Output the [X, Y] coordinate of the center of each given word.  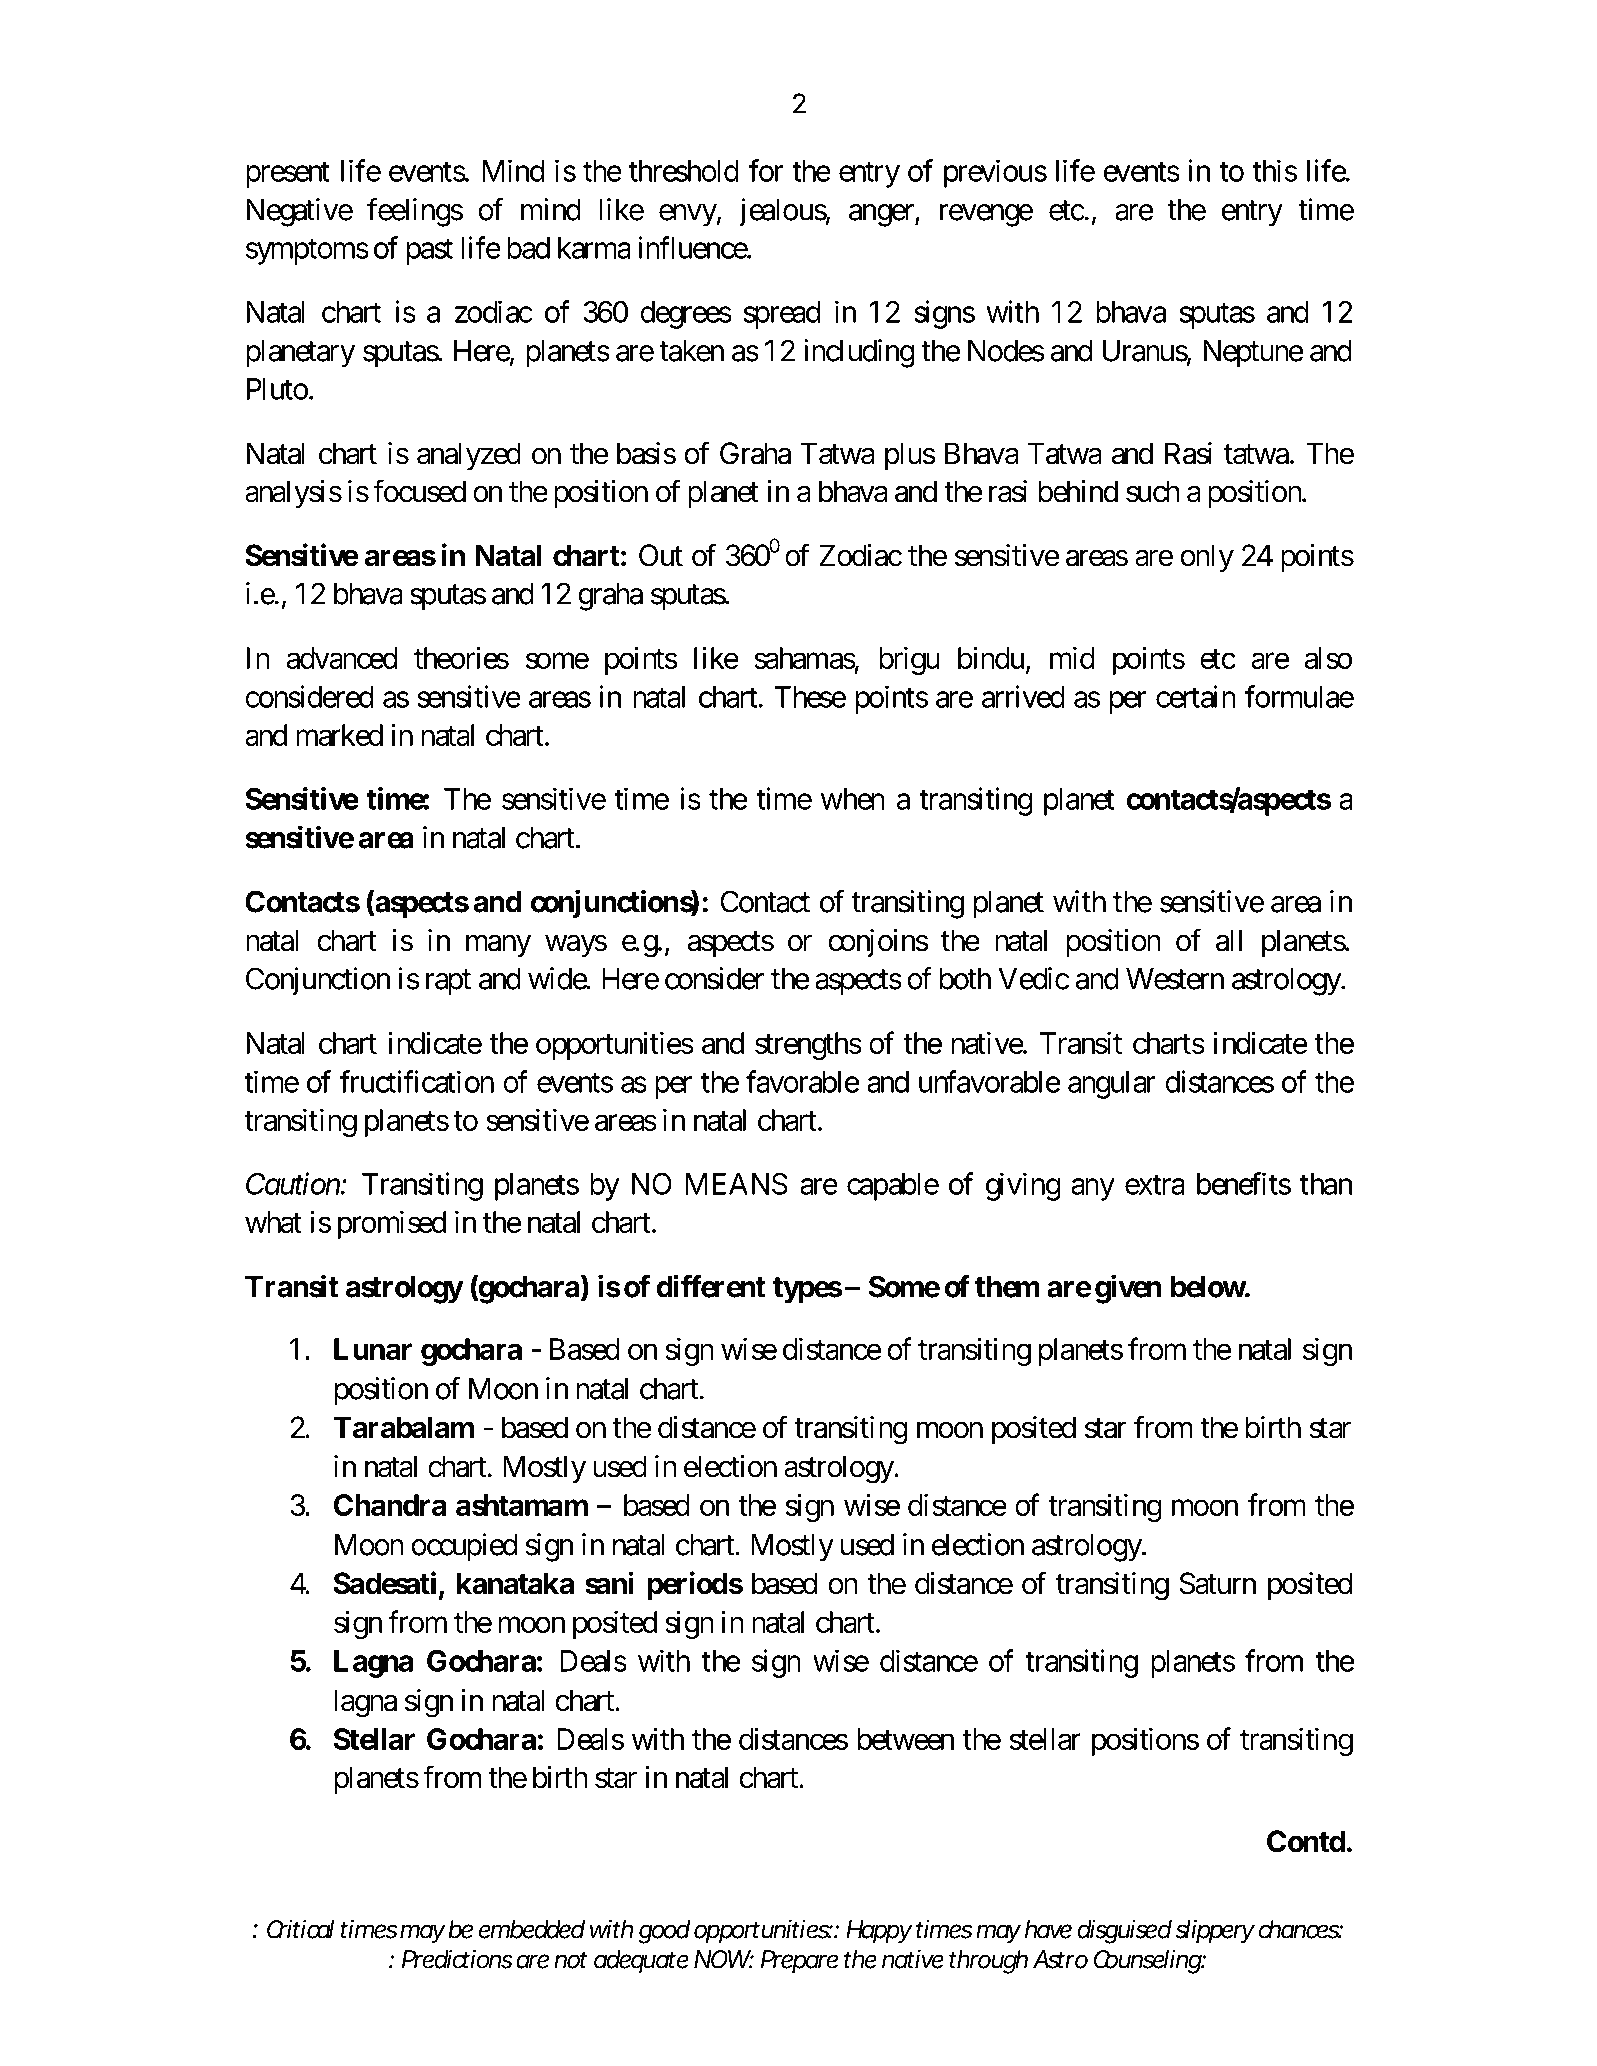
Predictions [457, 1959]
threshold [684, 171]
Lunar [373, 1349]
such [1153, 491]
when [853, 799]
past [429, 252]
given [1128, 1289]
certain [1196, 696]
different [711, 1286]
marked [339, 735]
